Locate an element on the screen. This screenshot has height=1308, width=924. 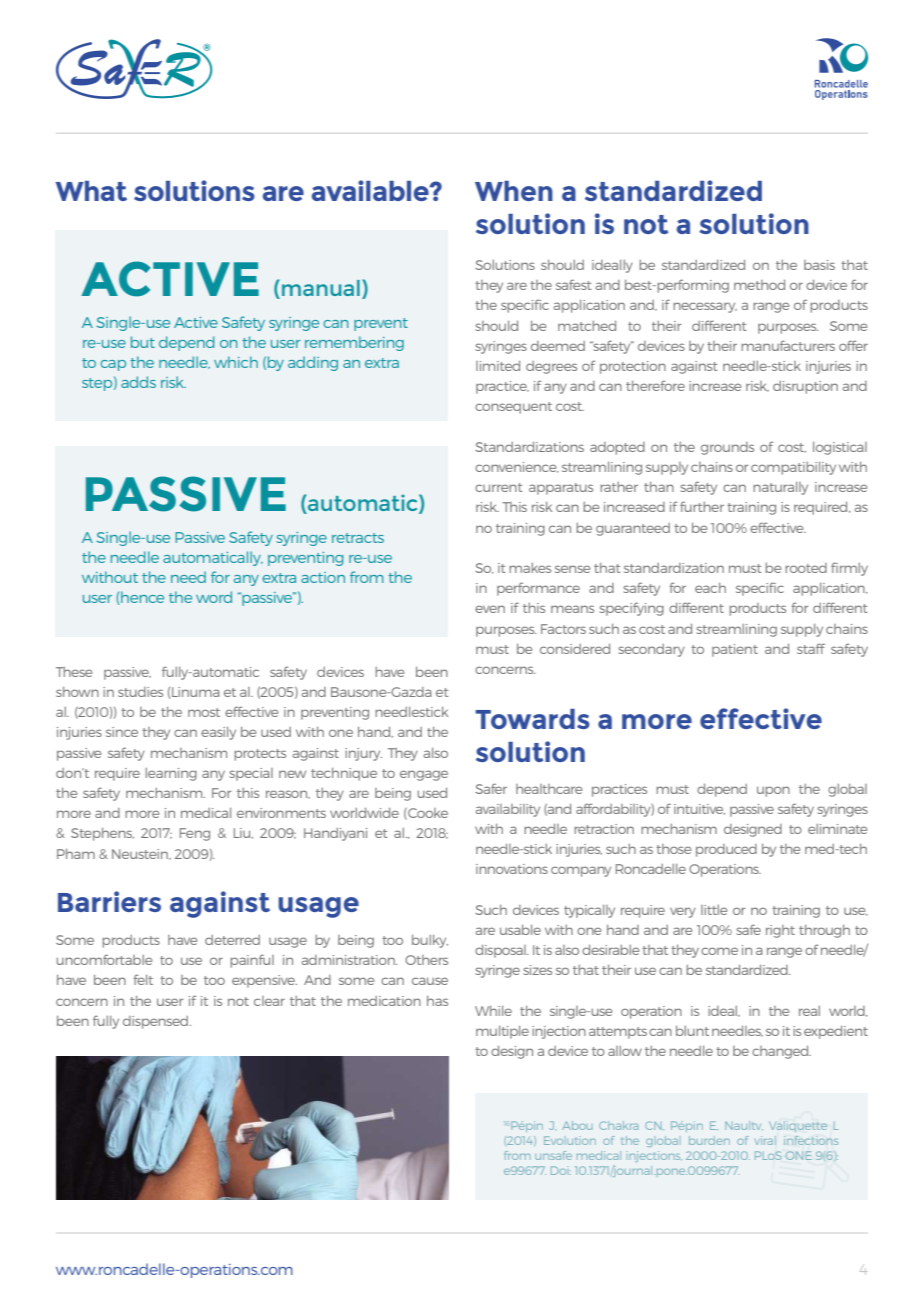
learning is located at coordinates (171, 774).
